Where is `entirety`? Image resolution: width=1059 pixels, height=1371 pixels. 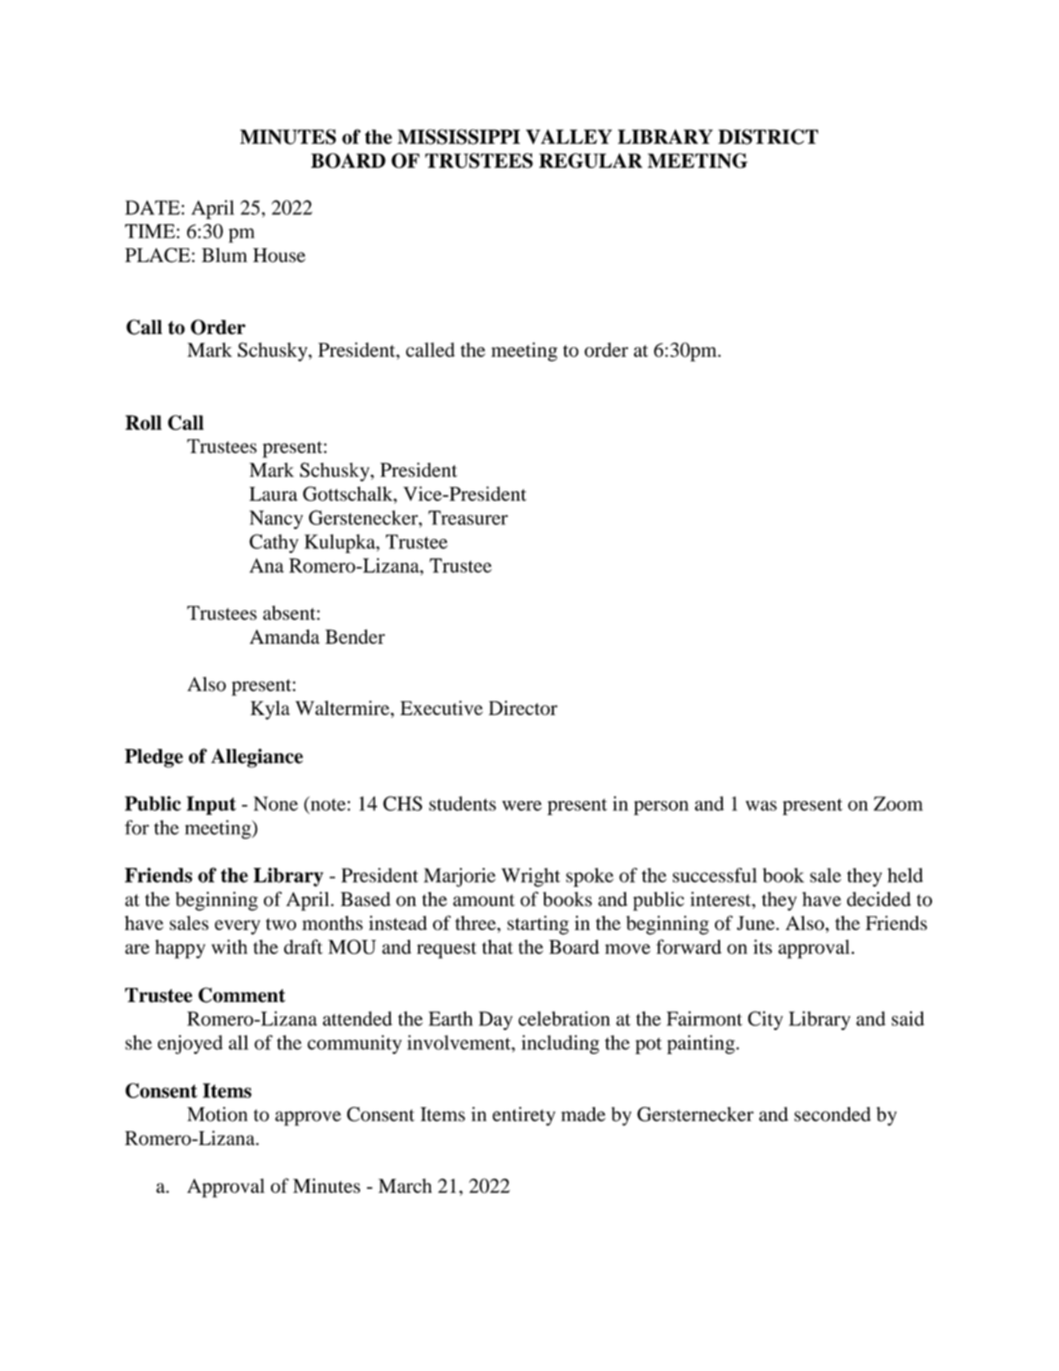 entirety is located at coordinates (523, 1116).
